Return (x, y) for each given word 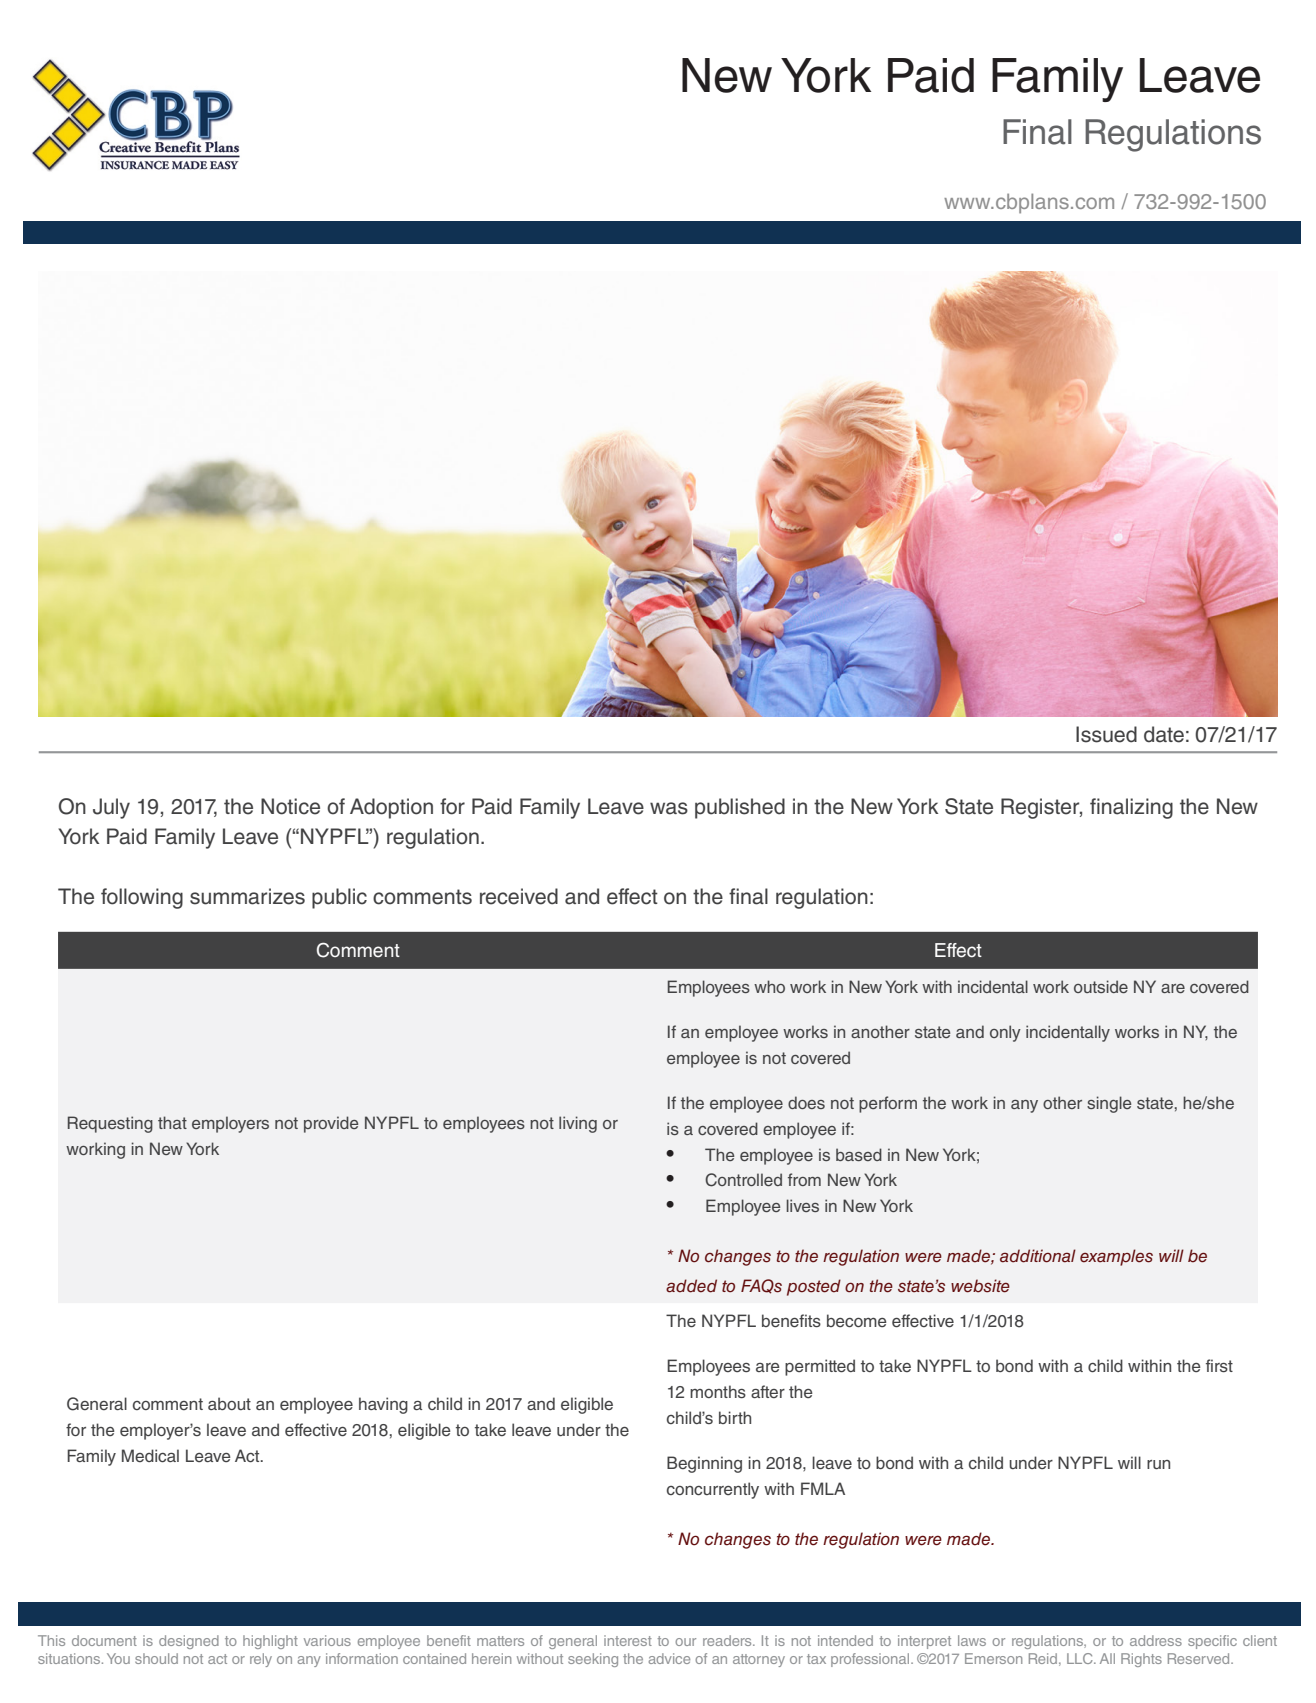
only (1005, 1033)
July (111, 808)
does (806, 1102)
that (172, 1122)
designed (189, 1642)
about (229, 1403)
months (718, 1391)
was (669, 808)
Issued (1106, 734)
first (1219, 1365)
